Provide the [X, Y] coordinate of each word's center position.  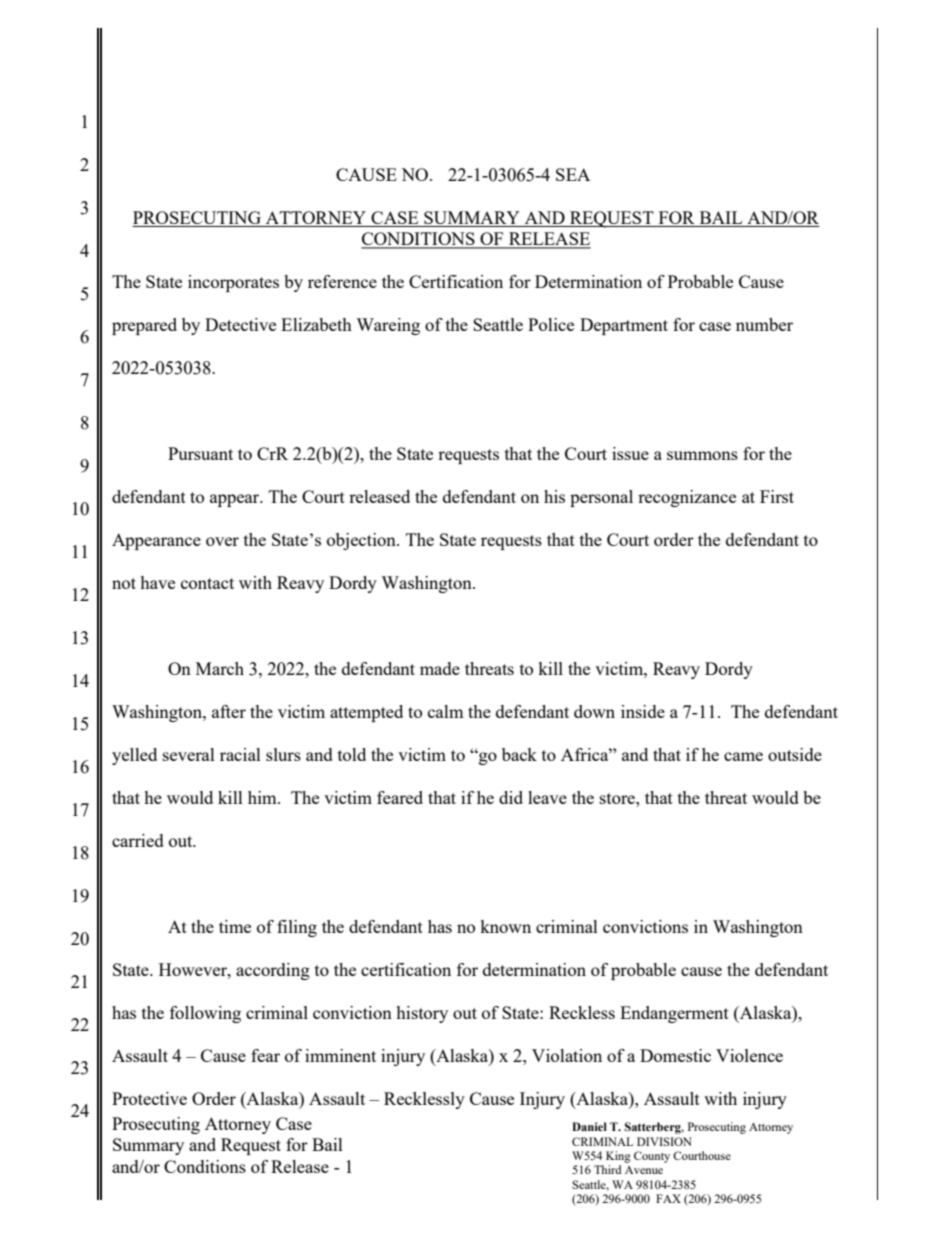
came [743, 756]
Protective [149, 1098]
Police [551, 324]
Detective [240, 324]
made [440, 668]
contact [207, 583]
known [505, 926]
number [764, 324]
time [235, 926]
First [777, 496]
